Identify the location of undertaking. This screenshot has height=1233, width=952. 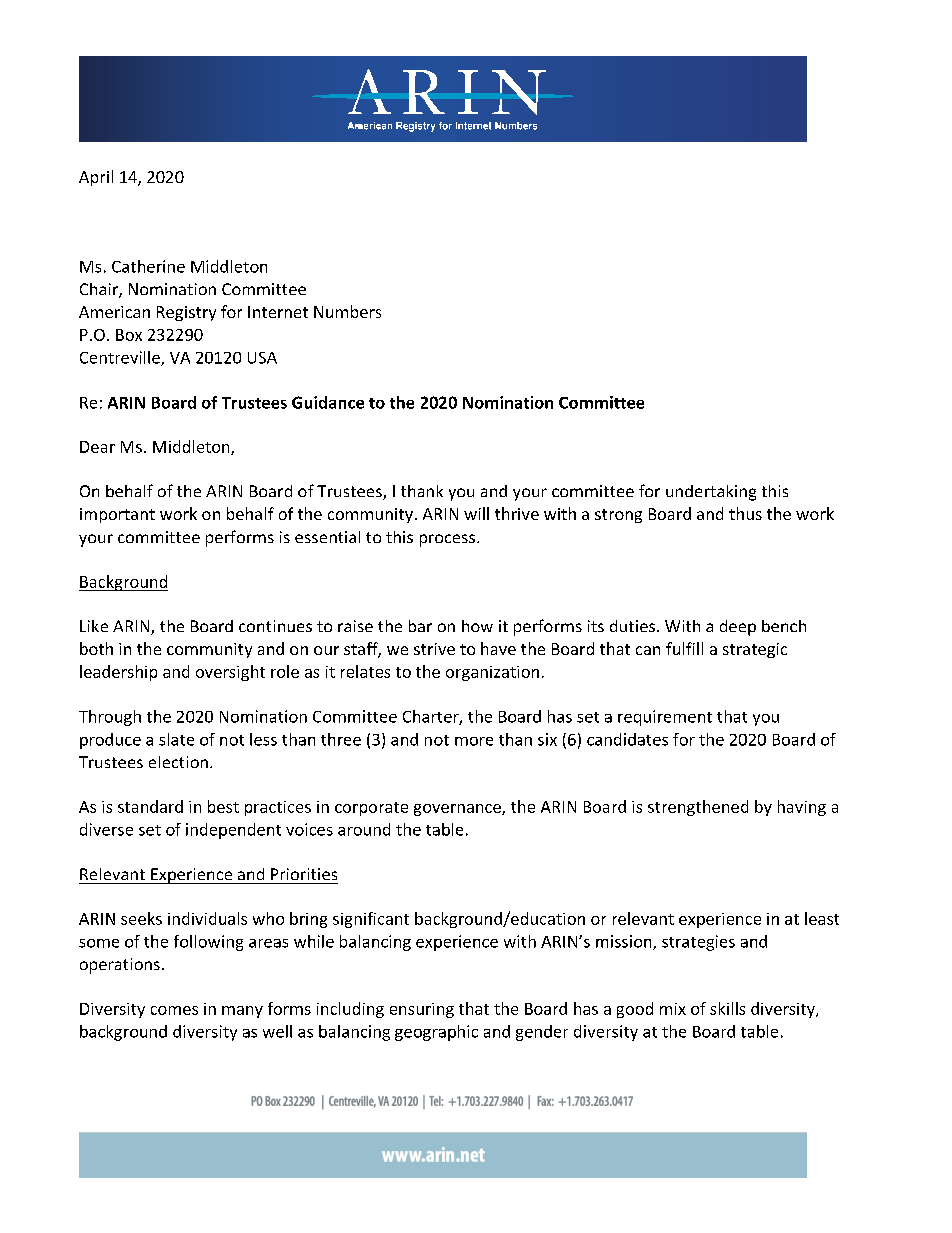
(711, 493).
